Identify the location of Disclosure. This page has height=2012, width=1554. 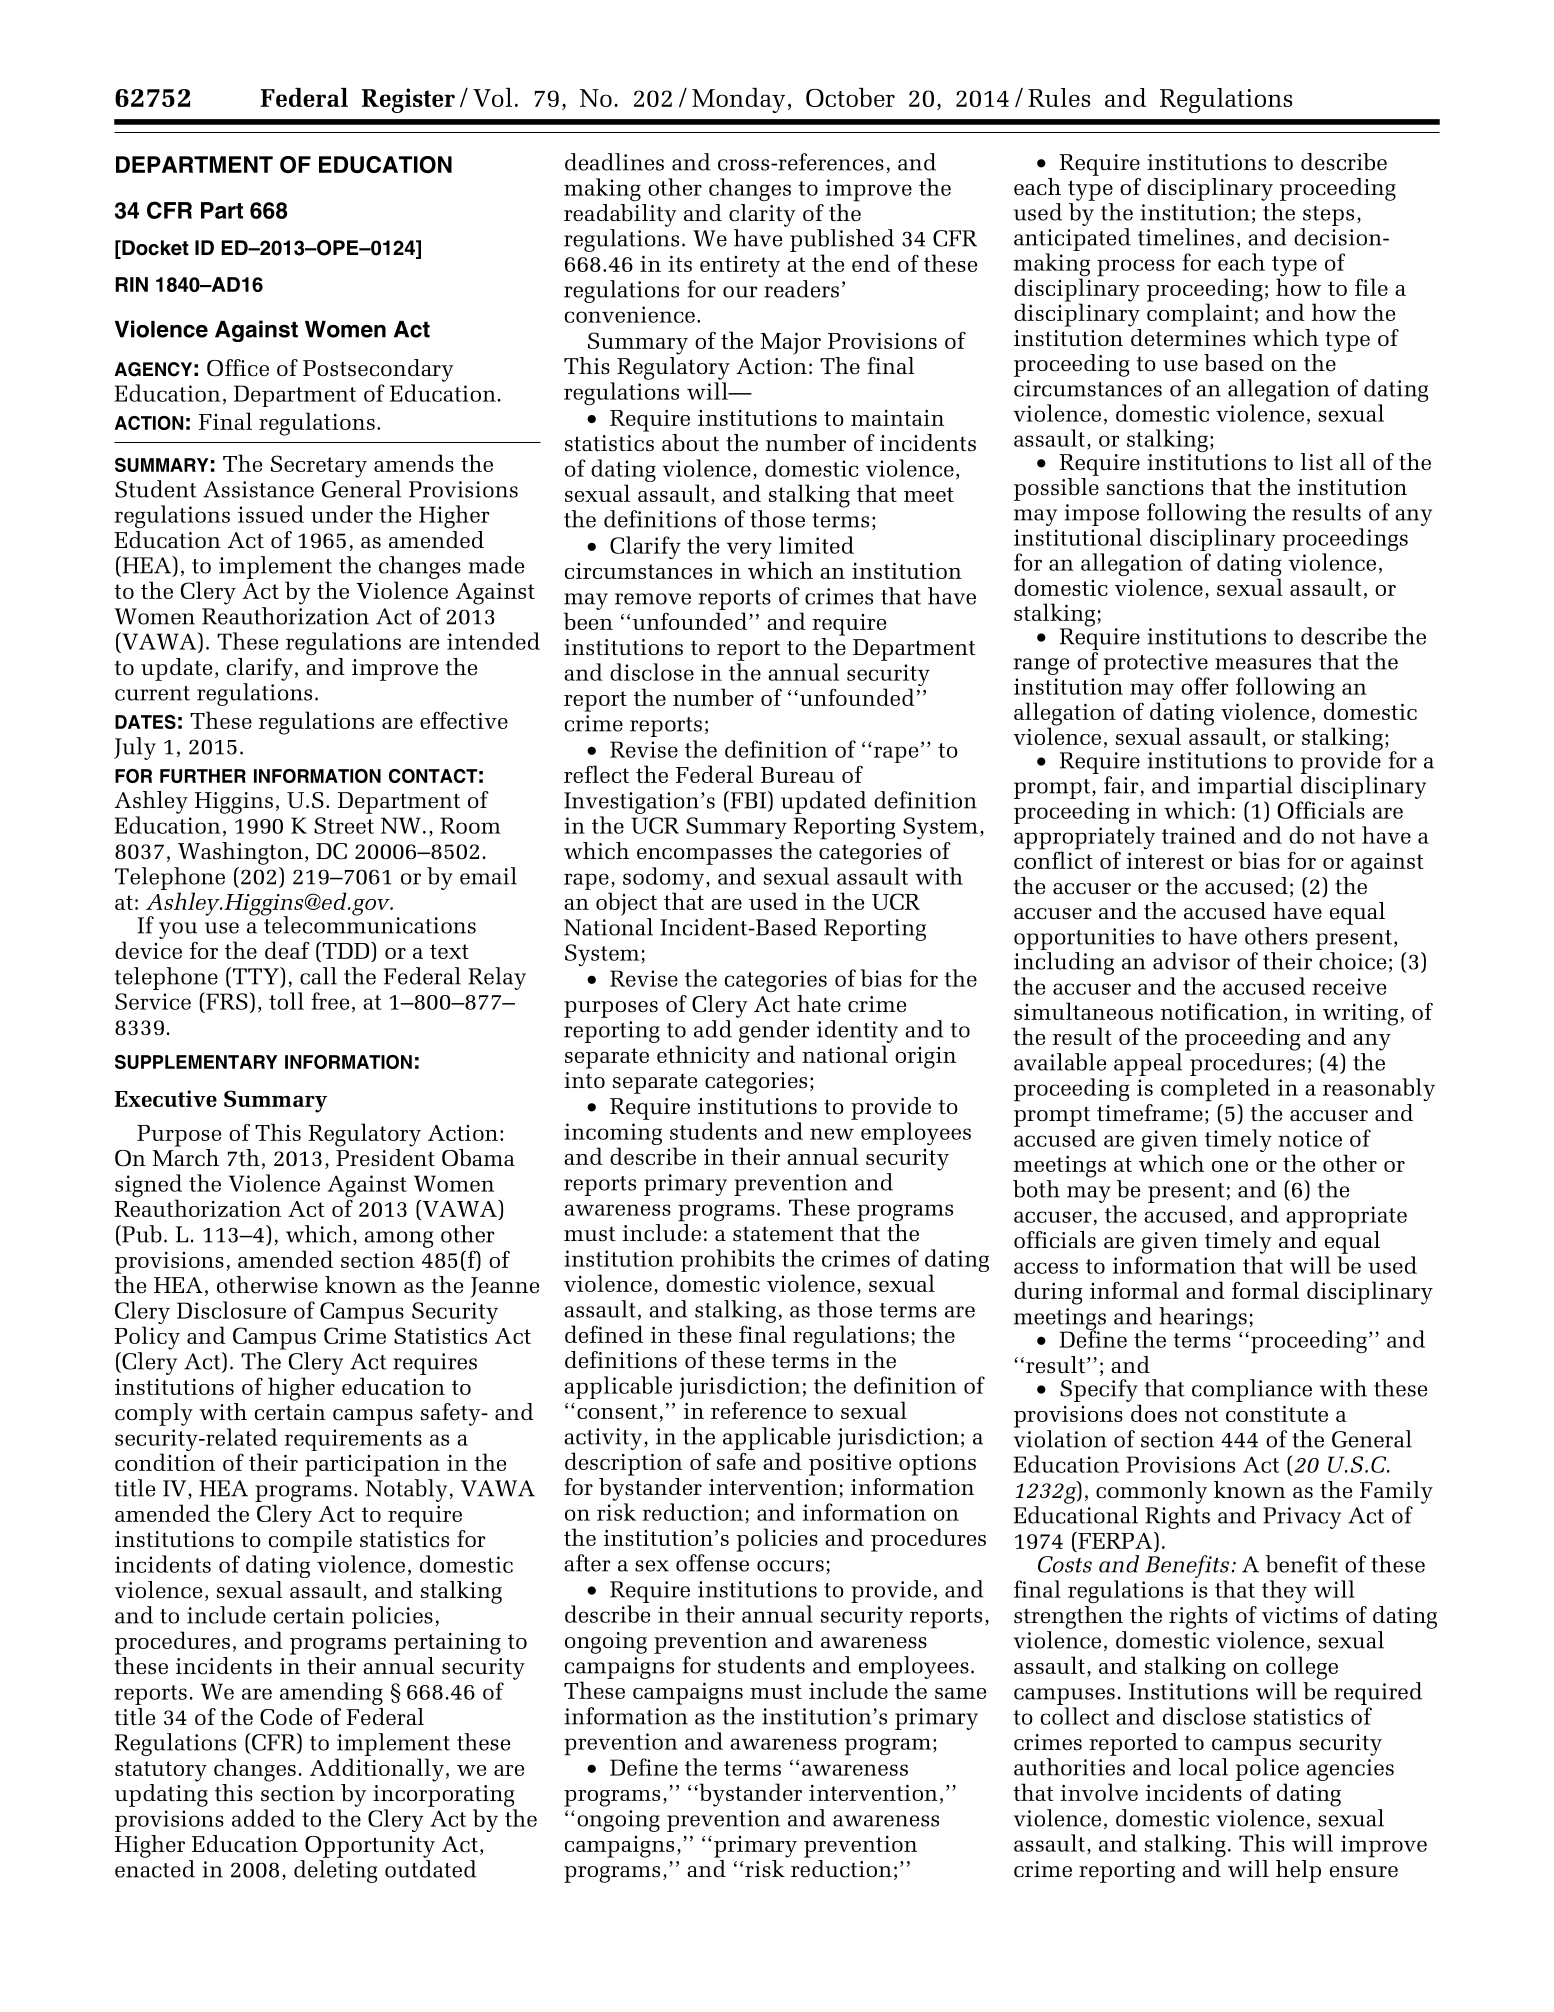
(231, 1310).
